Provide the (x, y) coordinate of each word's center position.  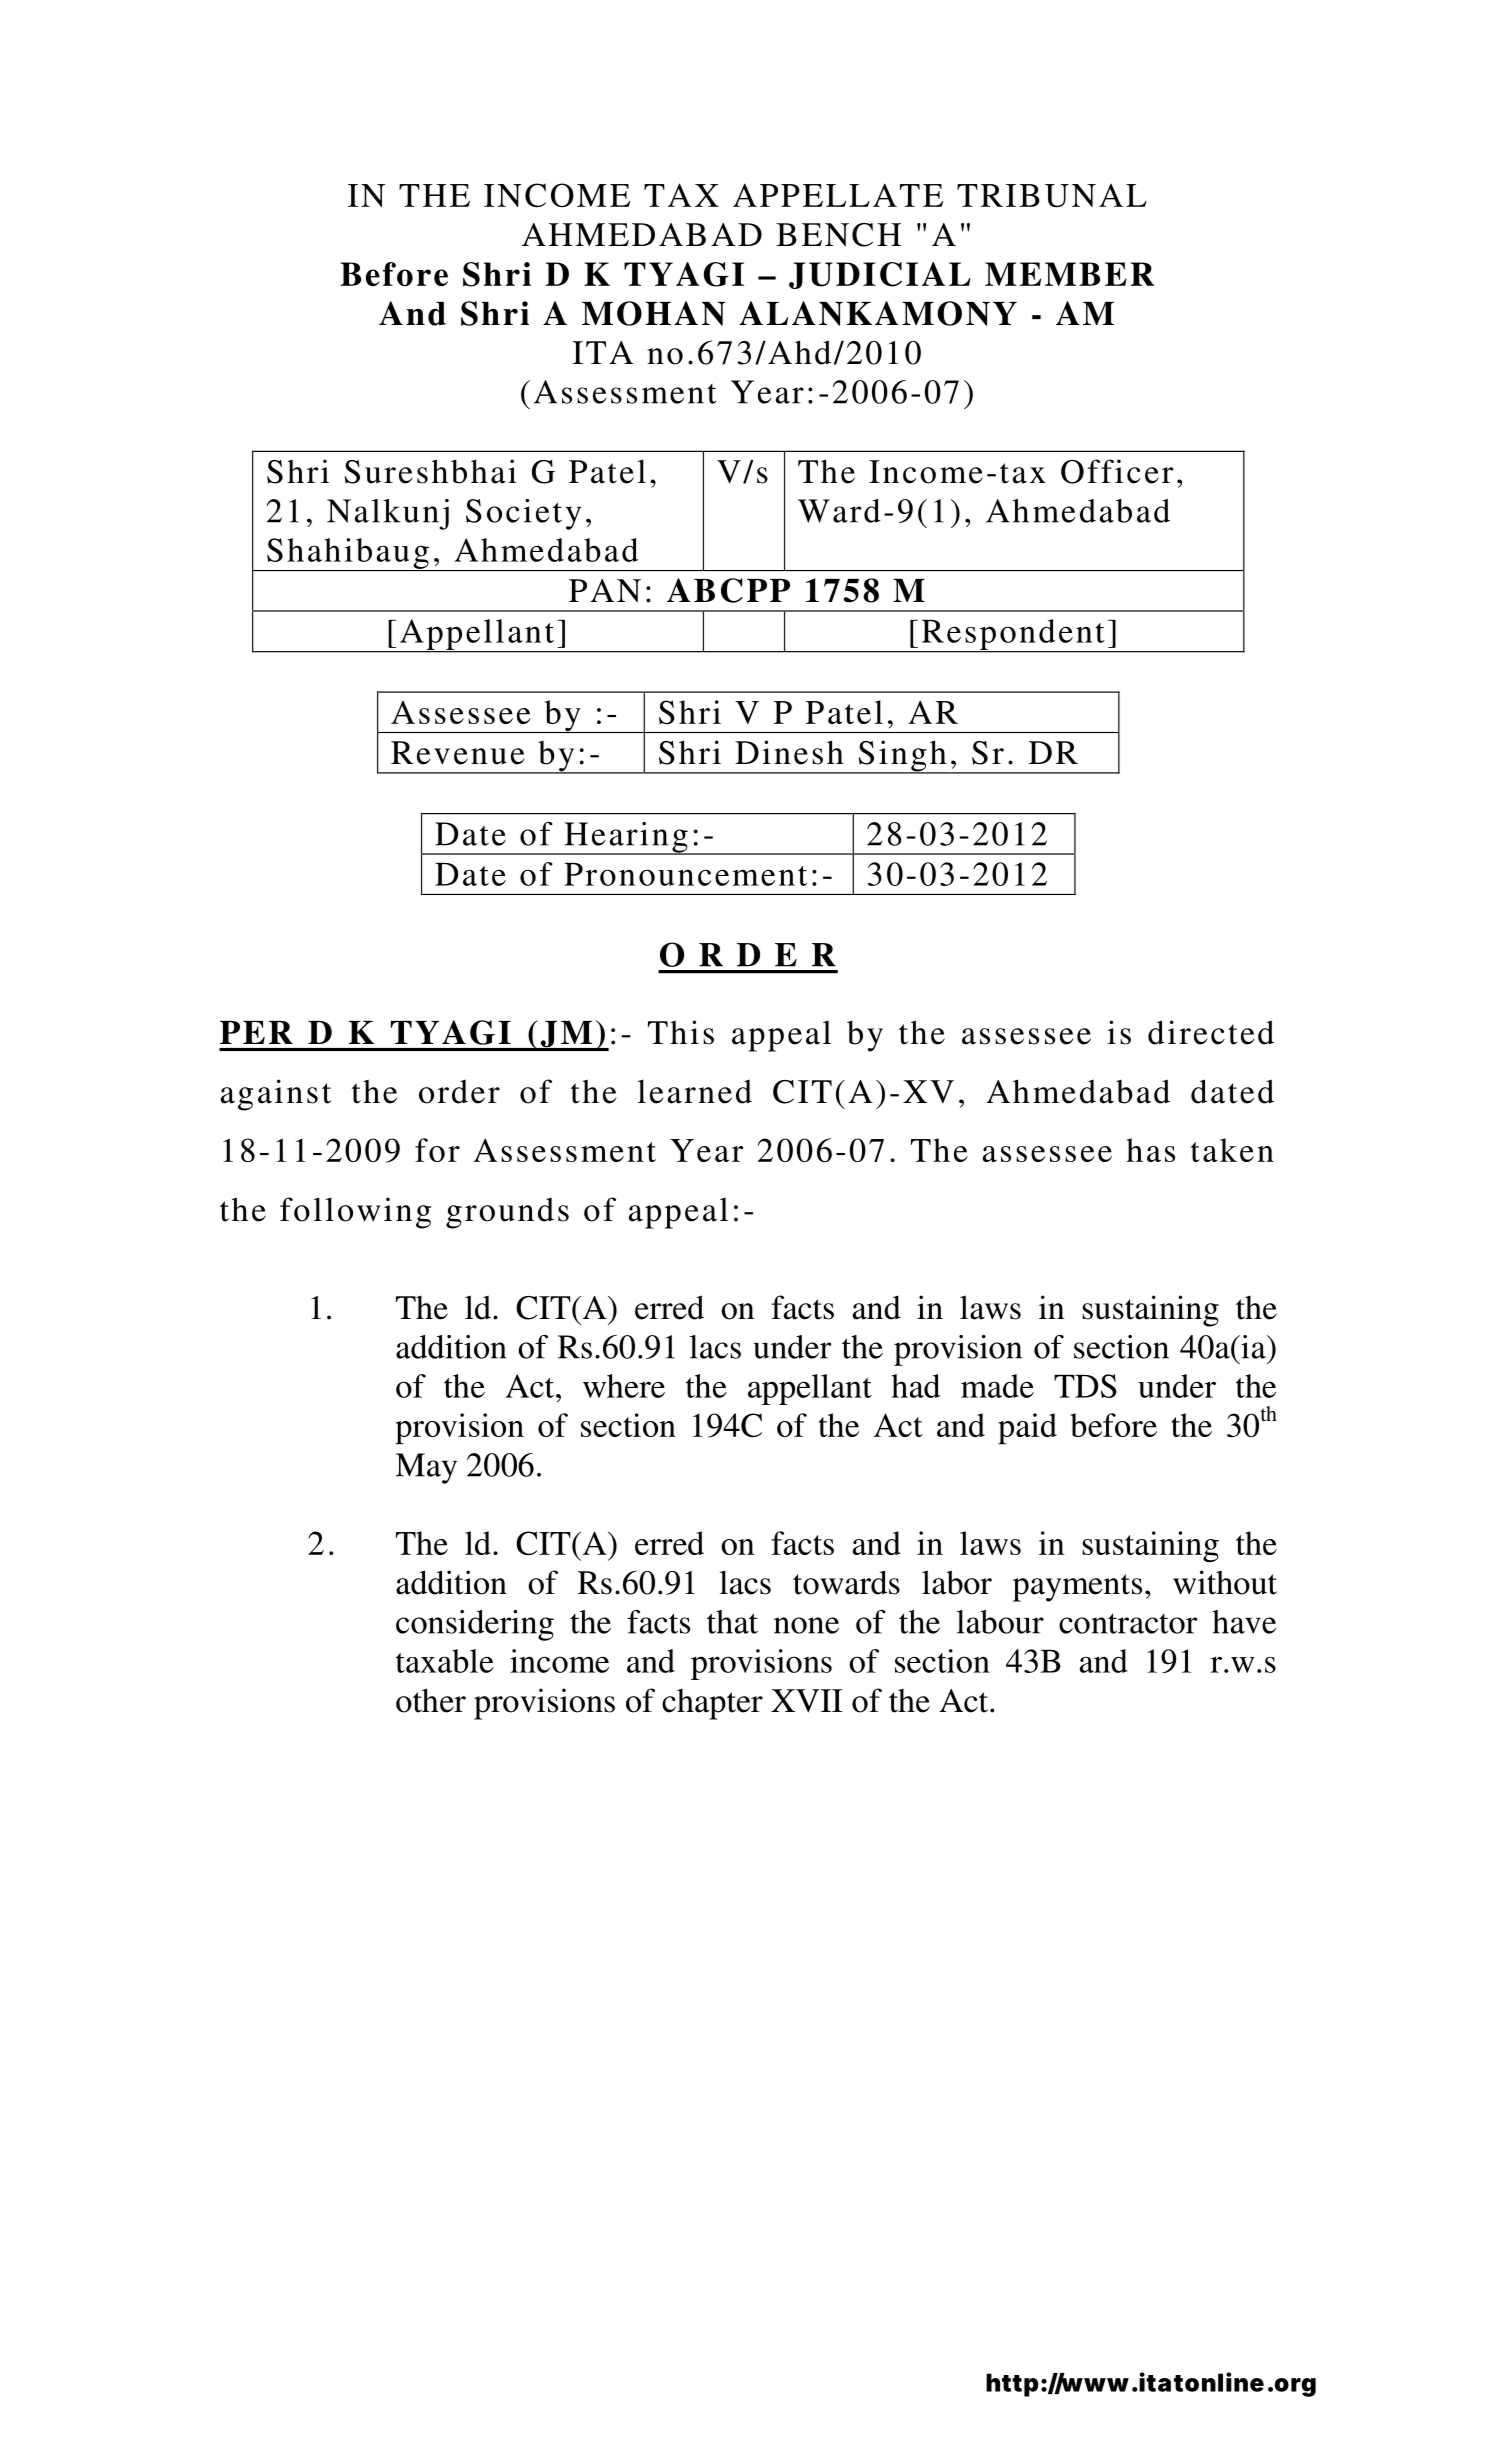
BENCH (838, 235)
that (732, 1622)
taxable (445, 1661)
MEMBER (1069, 274)
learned (694, 1091)
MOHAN (653, 313)
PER (256, 1032)
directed (1211, 1032)
